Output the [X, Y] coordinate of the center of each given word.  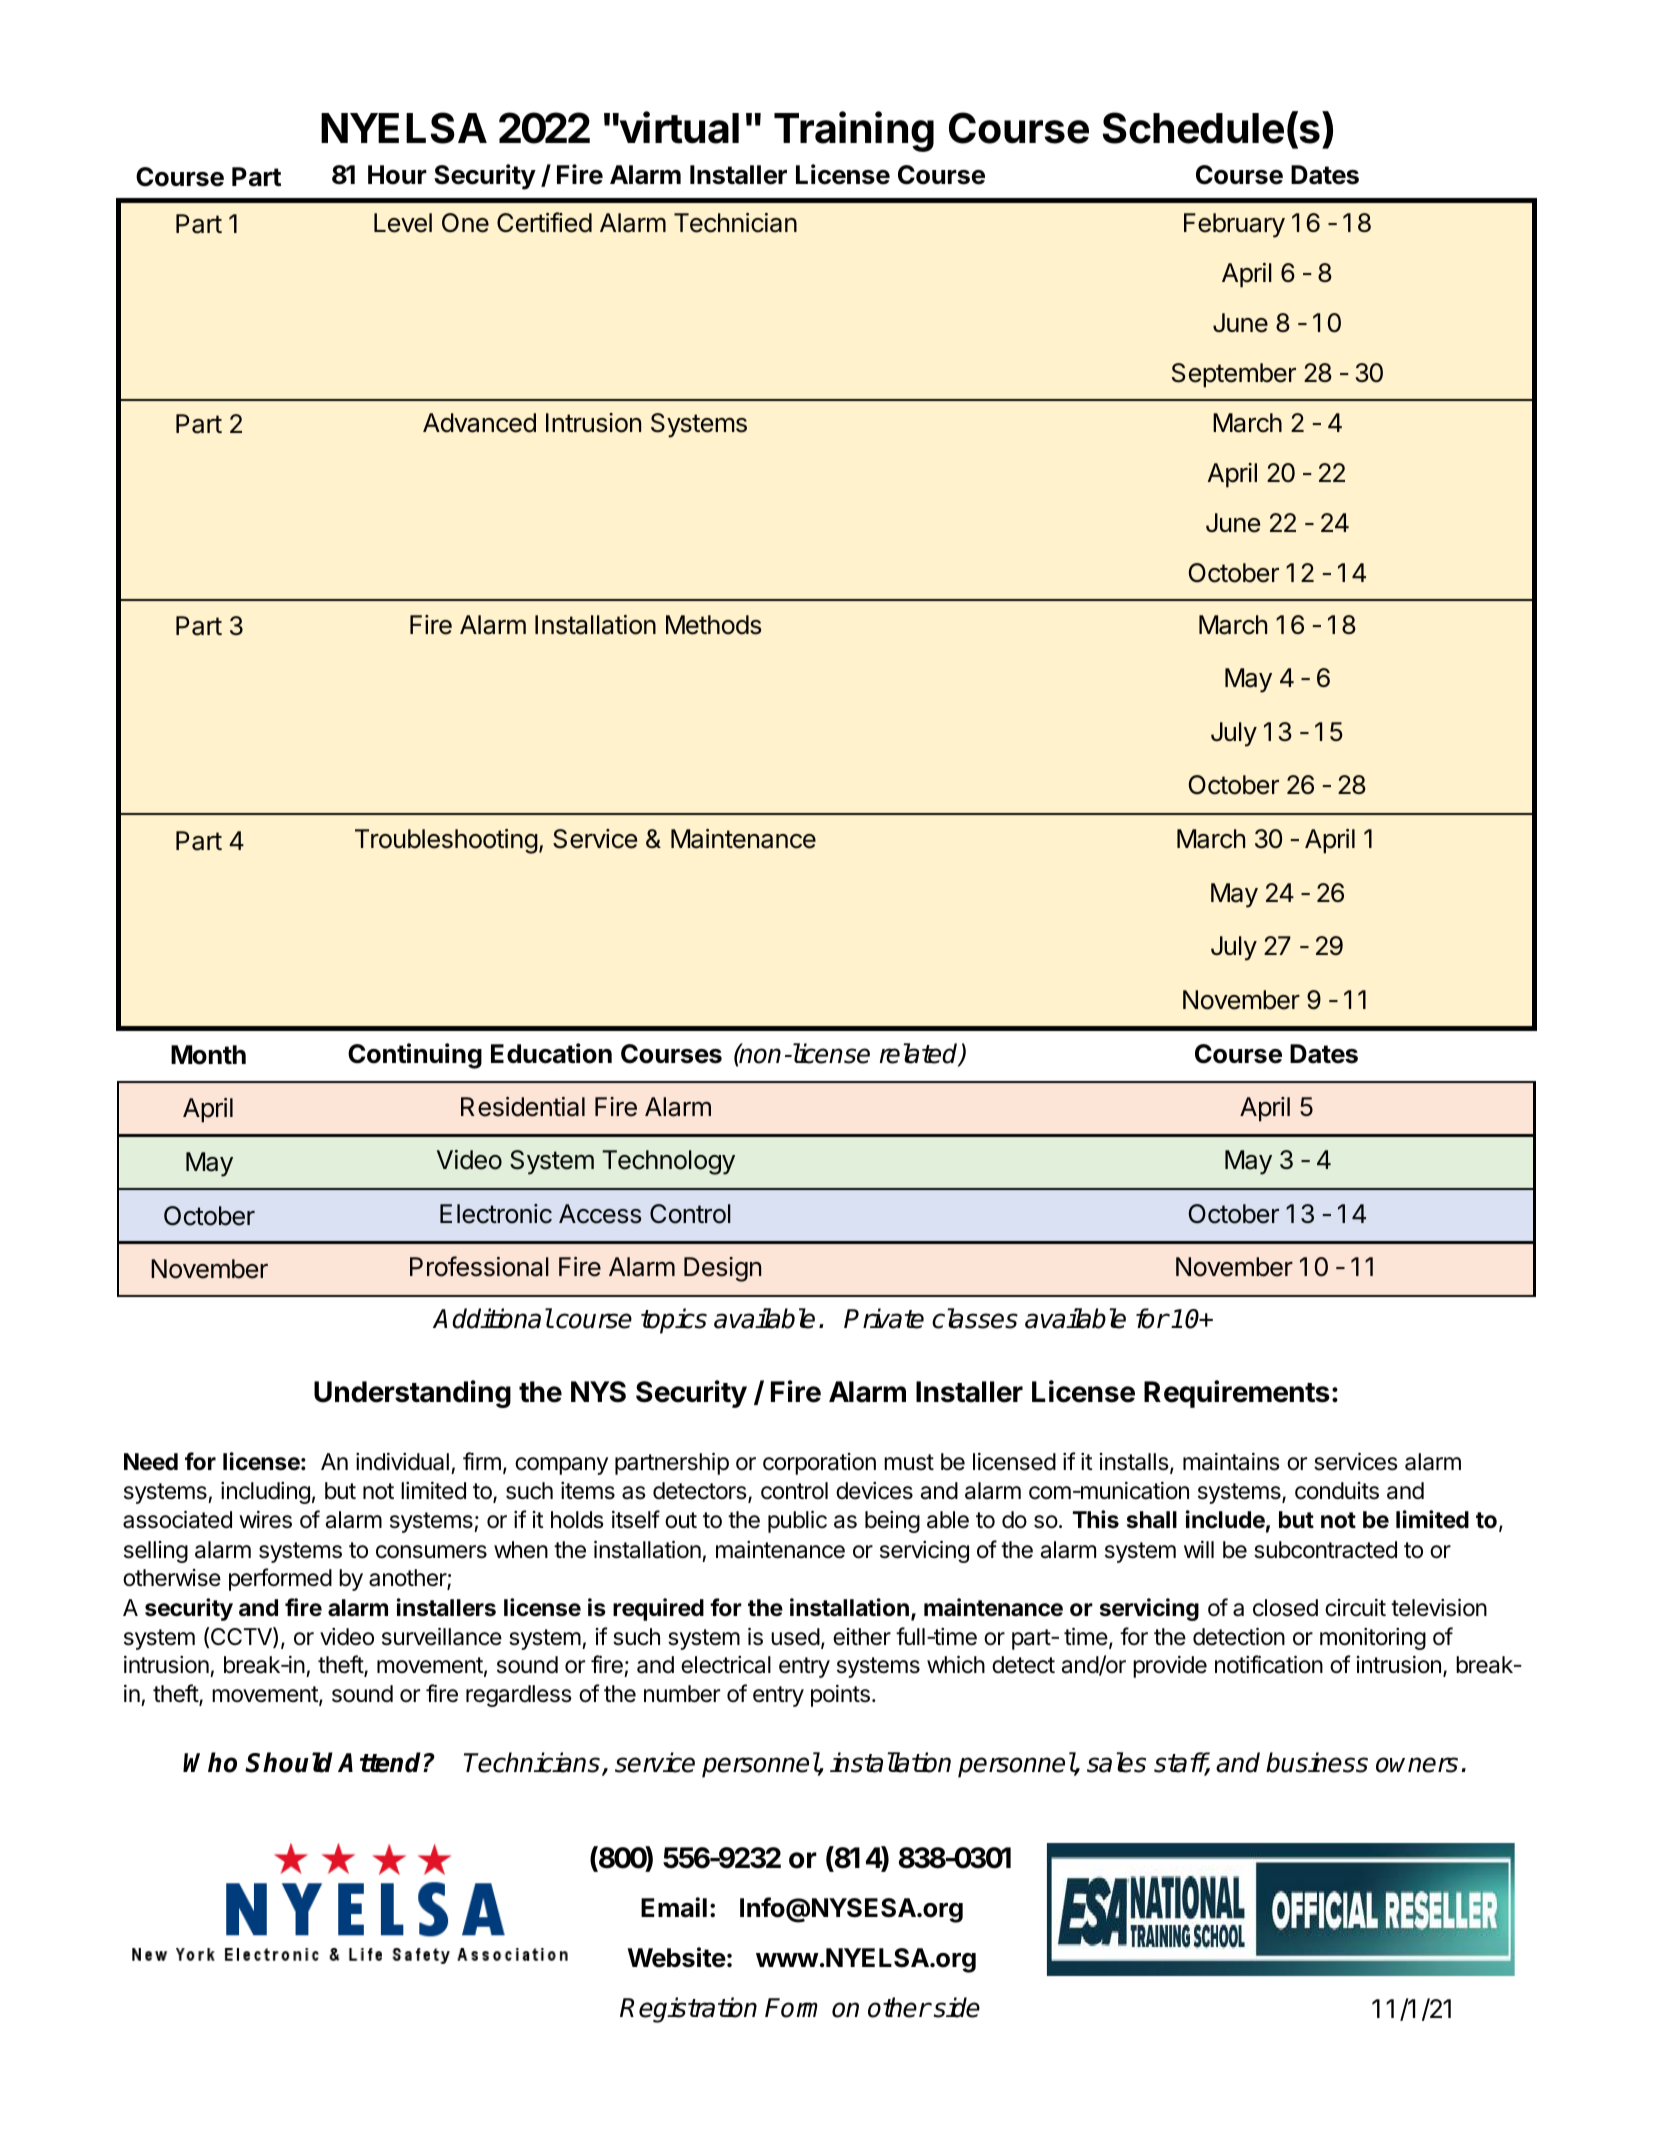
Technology [668, 1162]
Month [208, 1055]
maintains [1231, 1461]
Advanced [479, 423]
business [1317, 1762]
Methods [713, 625]
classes [975, 1318]
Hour [397, 175]
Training [854, 131]
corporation [819, 1464]
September [1234, 375]
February [1234, 225]
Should [289, 1762]
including [265, 1493]
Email [674, 1907]
